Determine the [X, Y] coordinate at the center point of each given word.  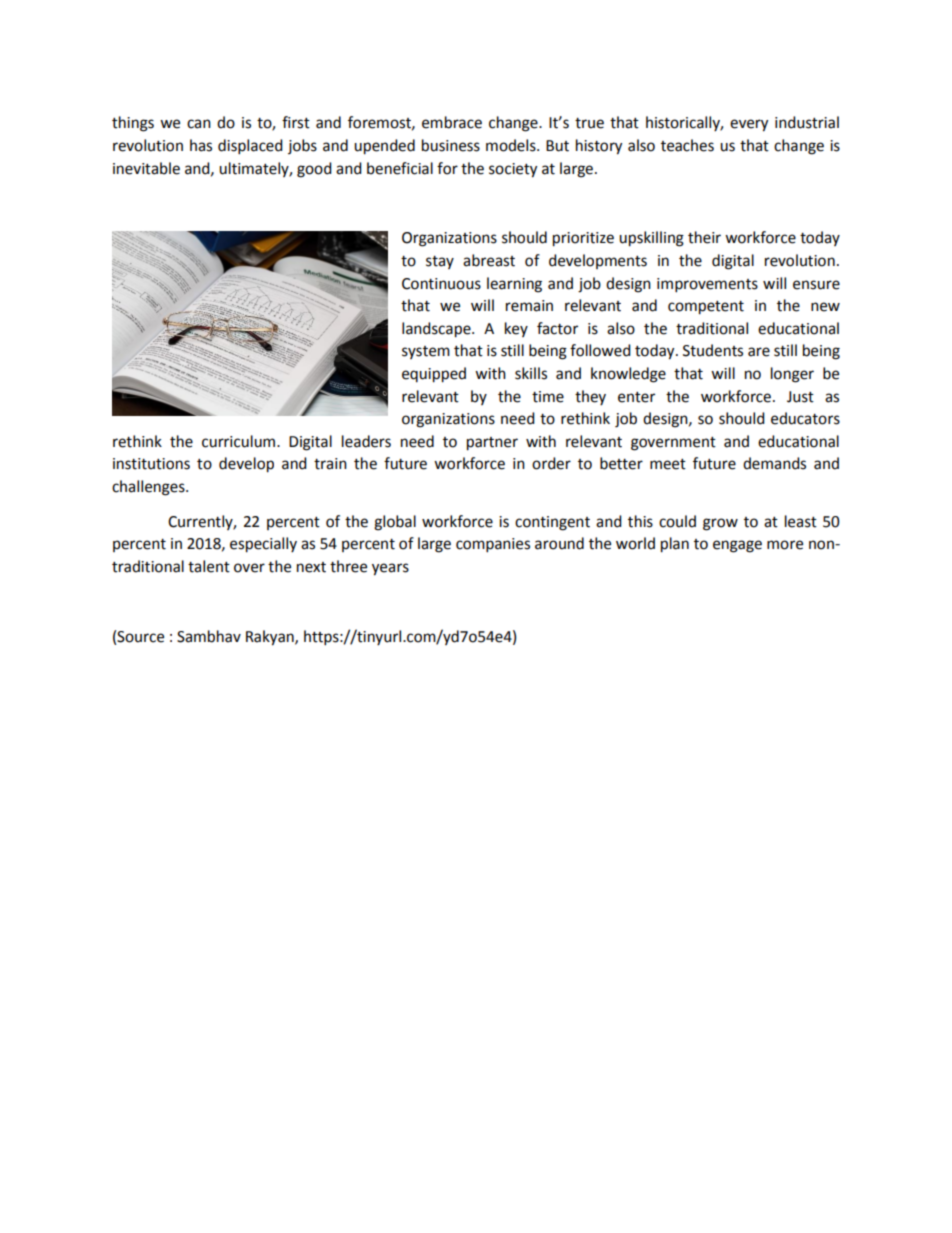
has [201, 145]
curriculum [240, 441]
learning [514, 285]
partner [492, 444]
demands [774, 463]
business [451, 145]
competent [706, 308]
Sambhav [209, 636]
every [749, 125]
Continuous [441, 284]
